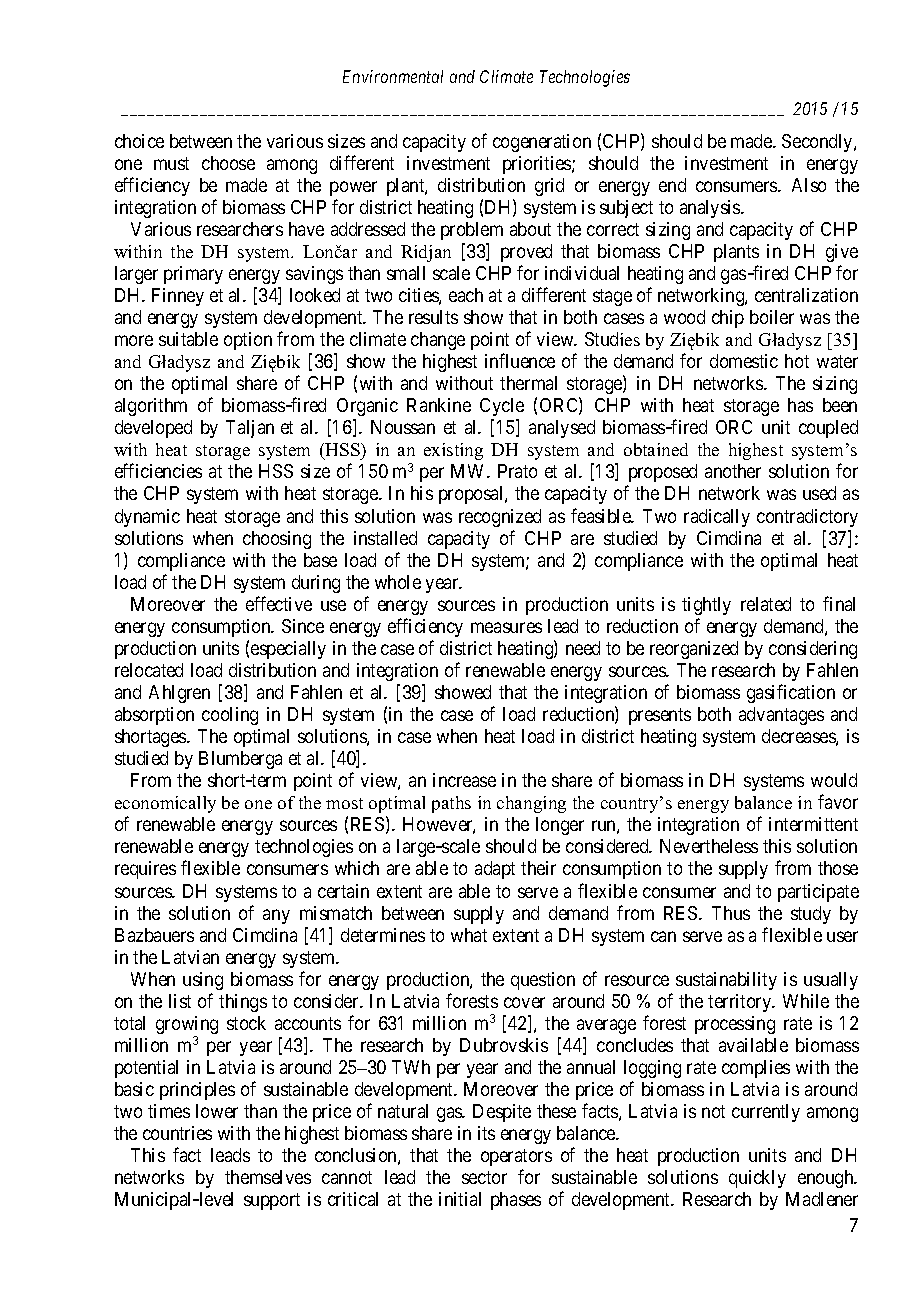 This document has height=1305, width=924. I want to click on especially, so click(288, 650).
